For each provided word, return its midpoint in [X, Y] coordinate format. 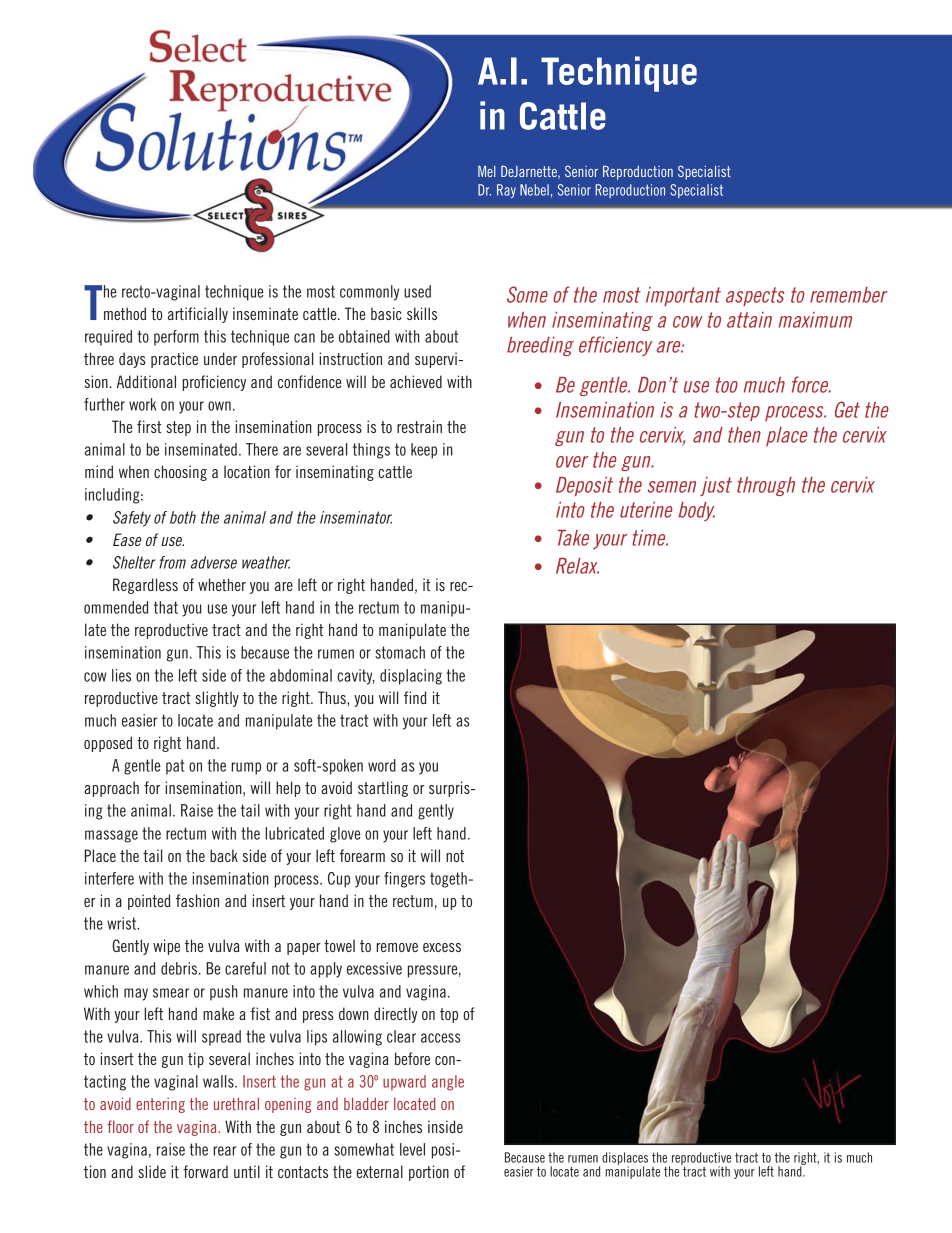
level [412, 1149]
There [262, 449]
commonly [369, 293]
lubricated [294, 833]
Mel [487, 171]
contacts [303, 1172]
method [125, 313]
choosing [180, 473]
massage [111, 836]
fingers [404, 880]
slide [152, 1171]
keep [424, 451]
